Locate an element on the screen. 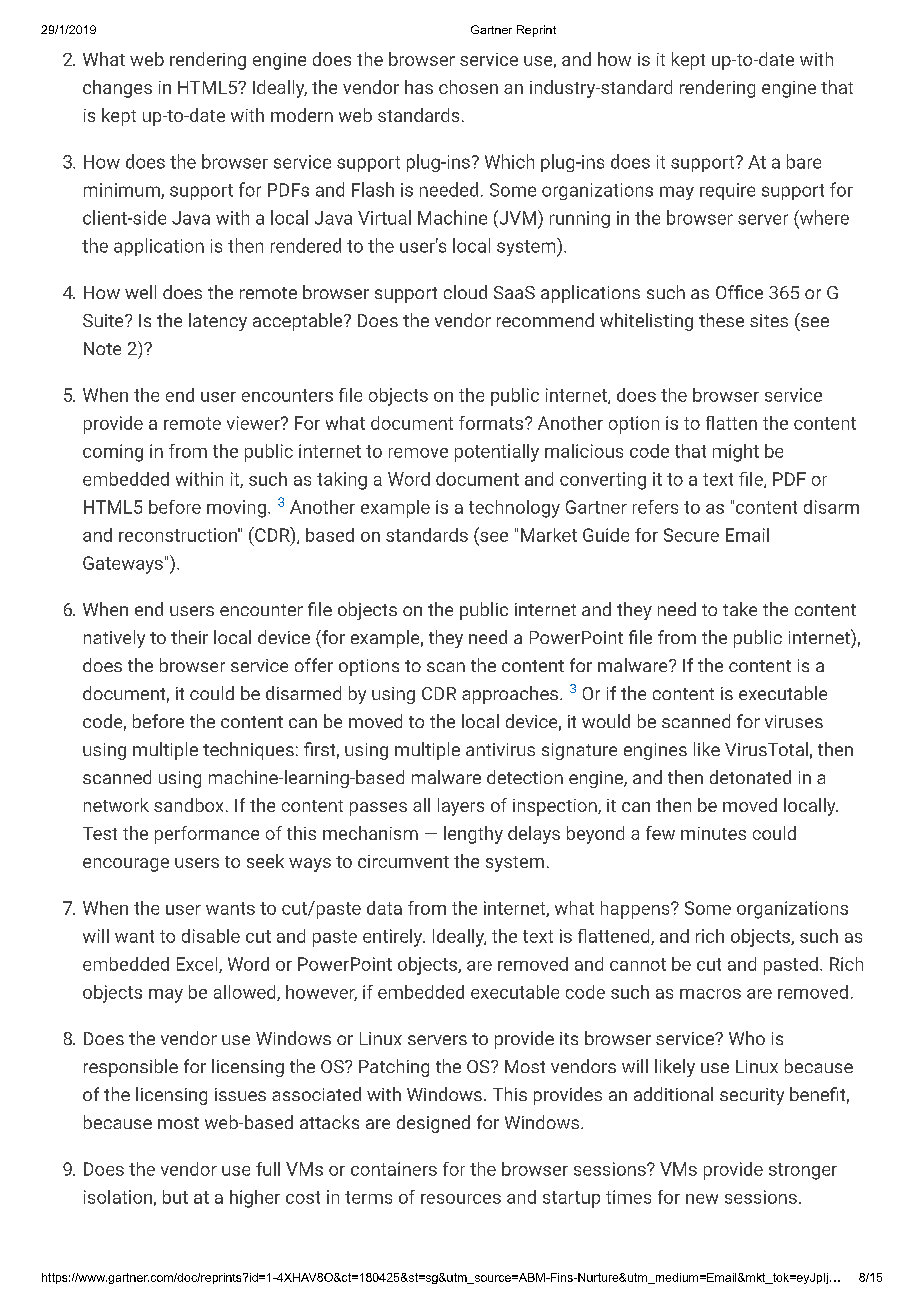  these is located at coordinates (721, 320).
